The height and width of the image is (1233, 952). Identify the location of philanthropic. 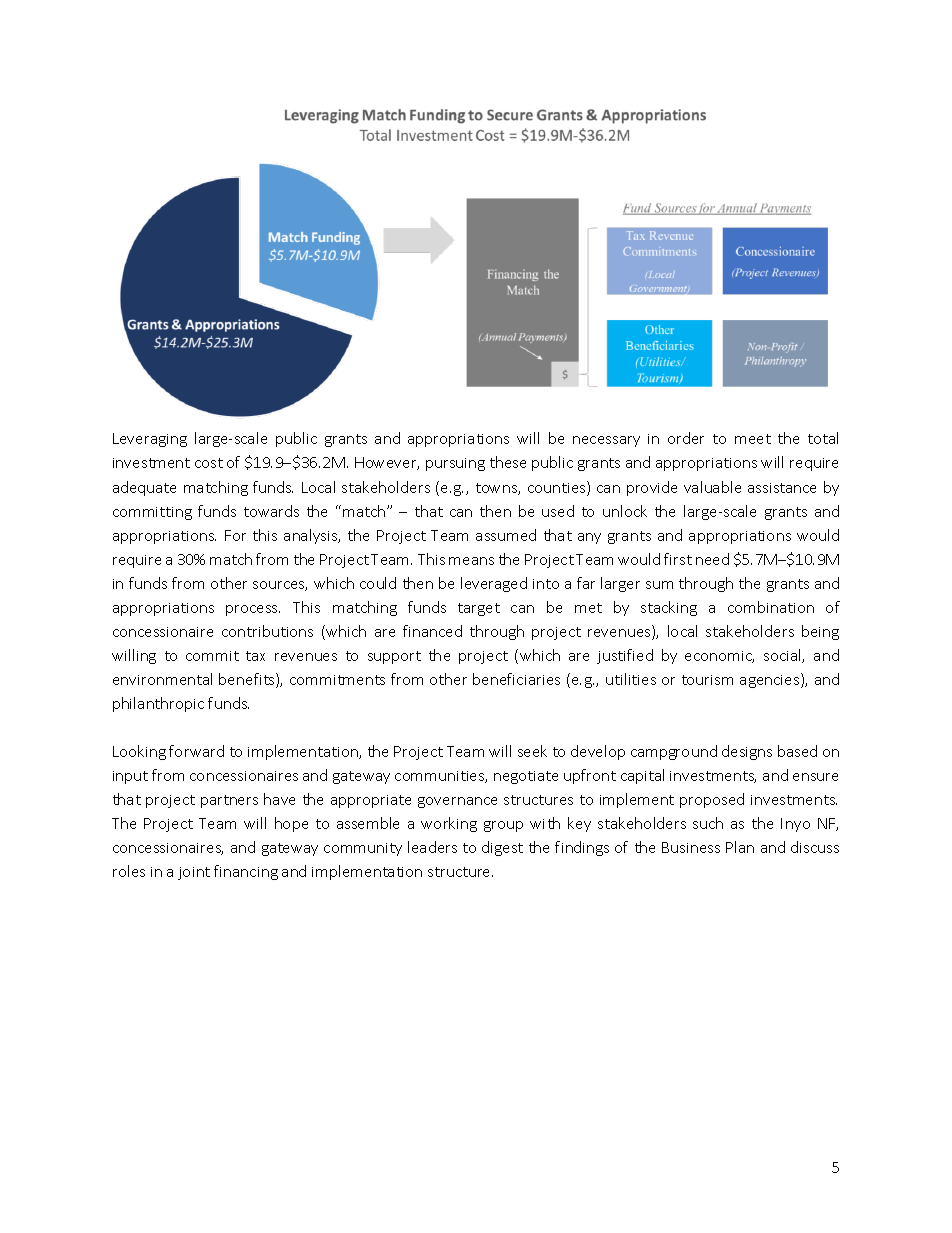
(158, 704).
